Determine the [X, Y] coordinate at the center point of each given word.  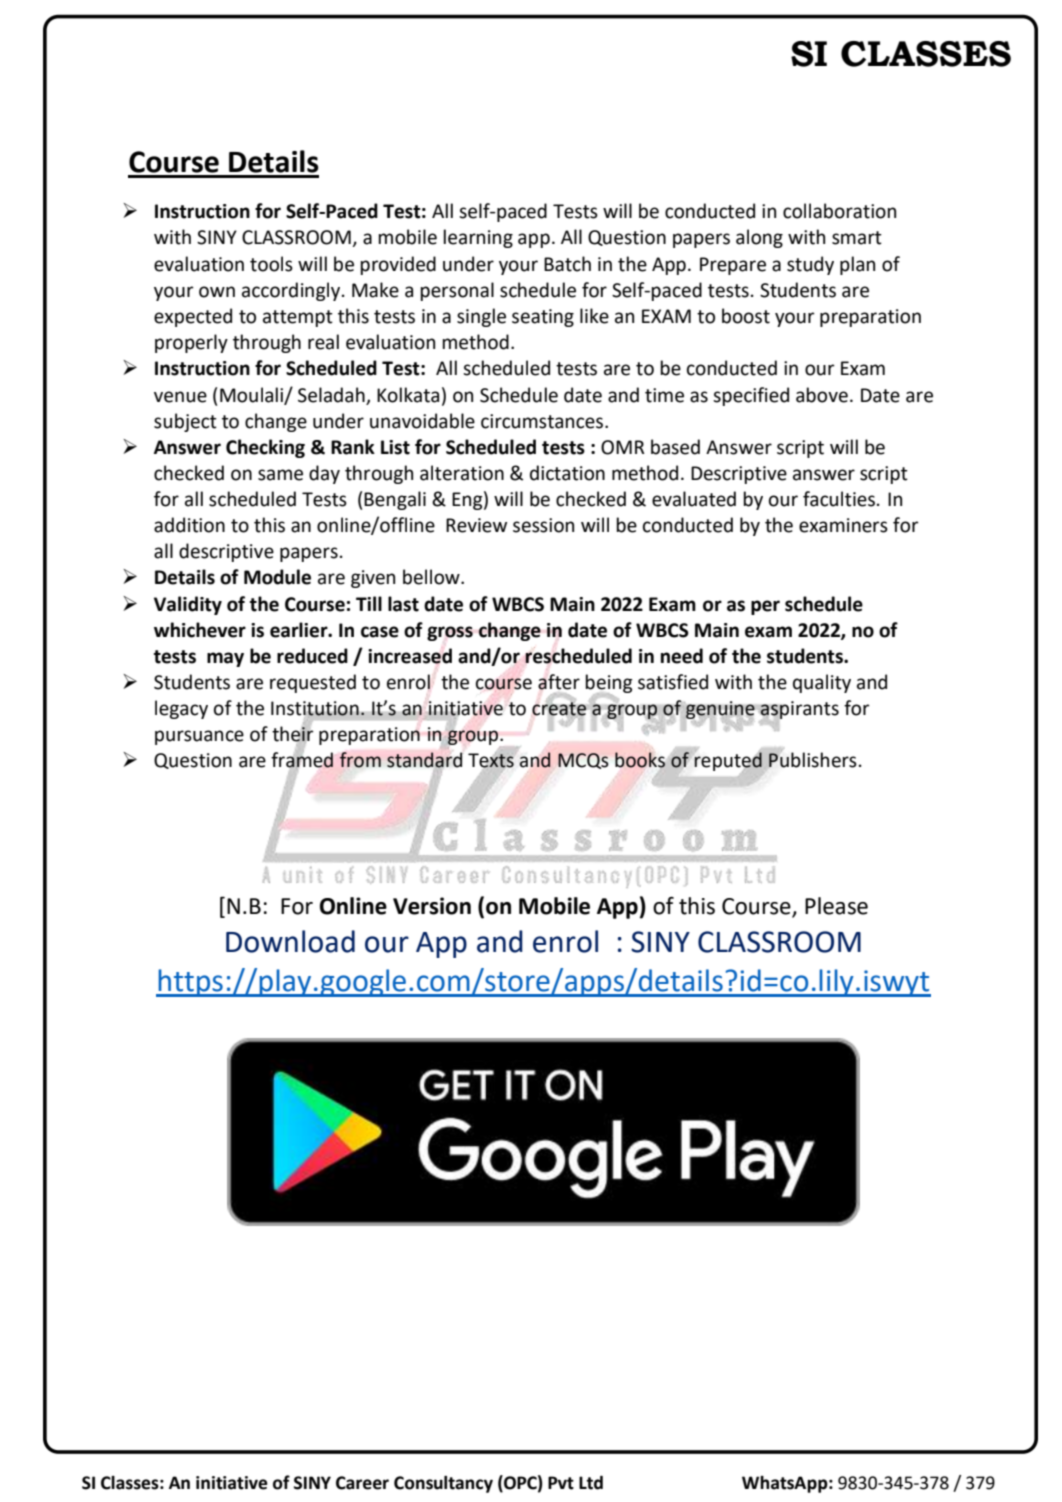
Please [836, 906]
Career [362, 1483]
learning [478, 238]
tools [271, 264]
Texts [491, 761]
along [759, 238]
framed [302, 760]
